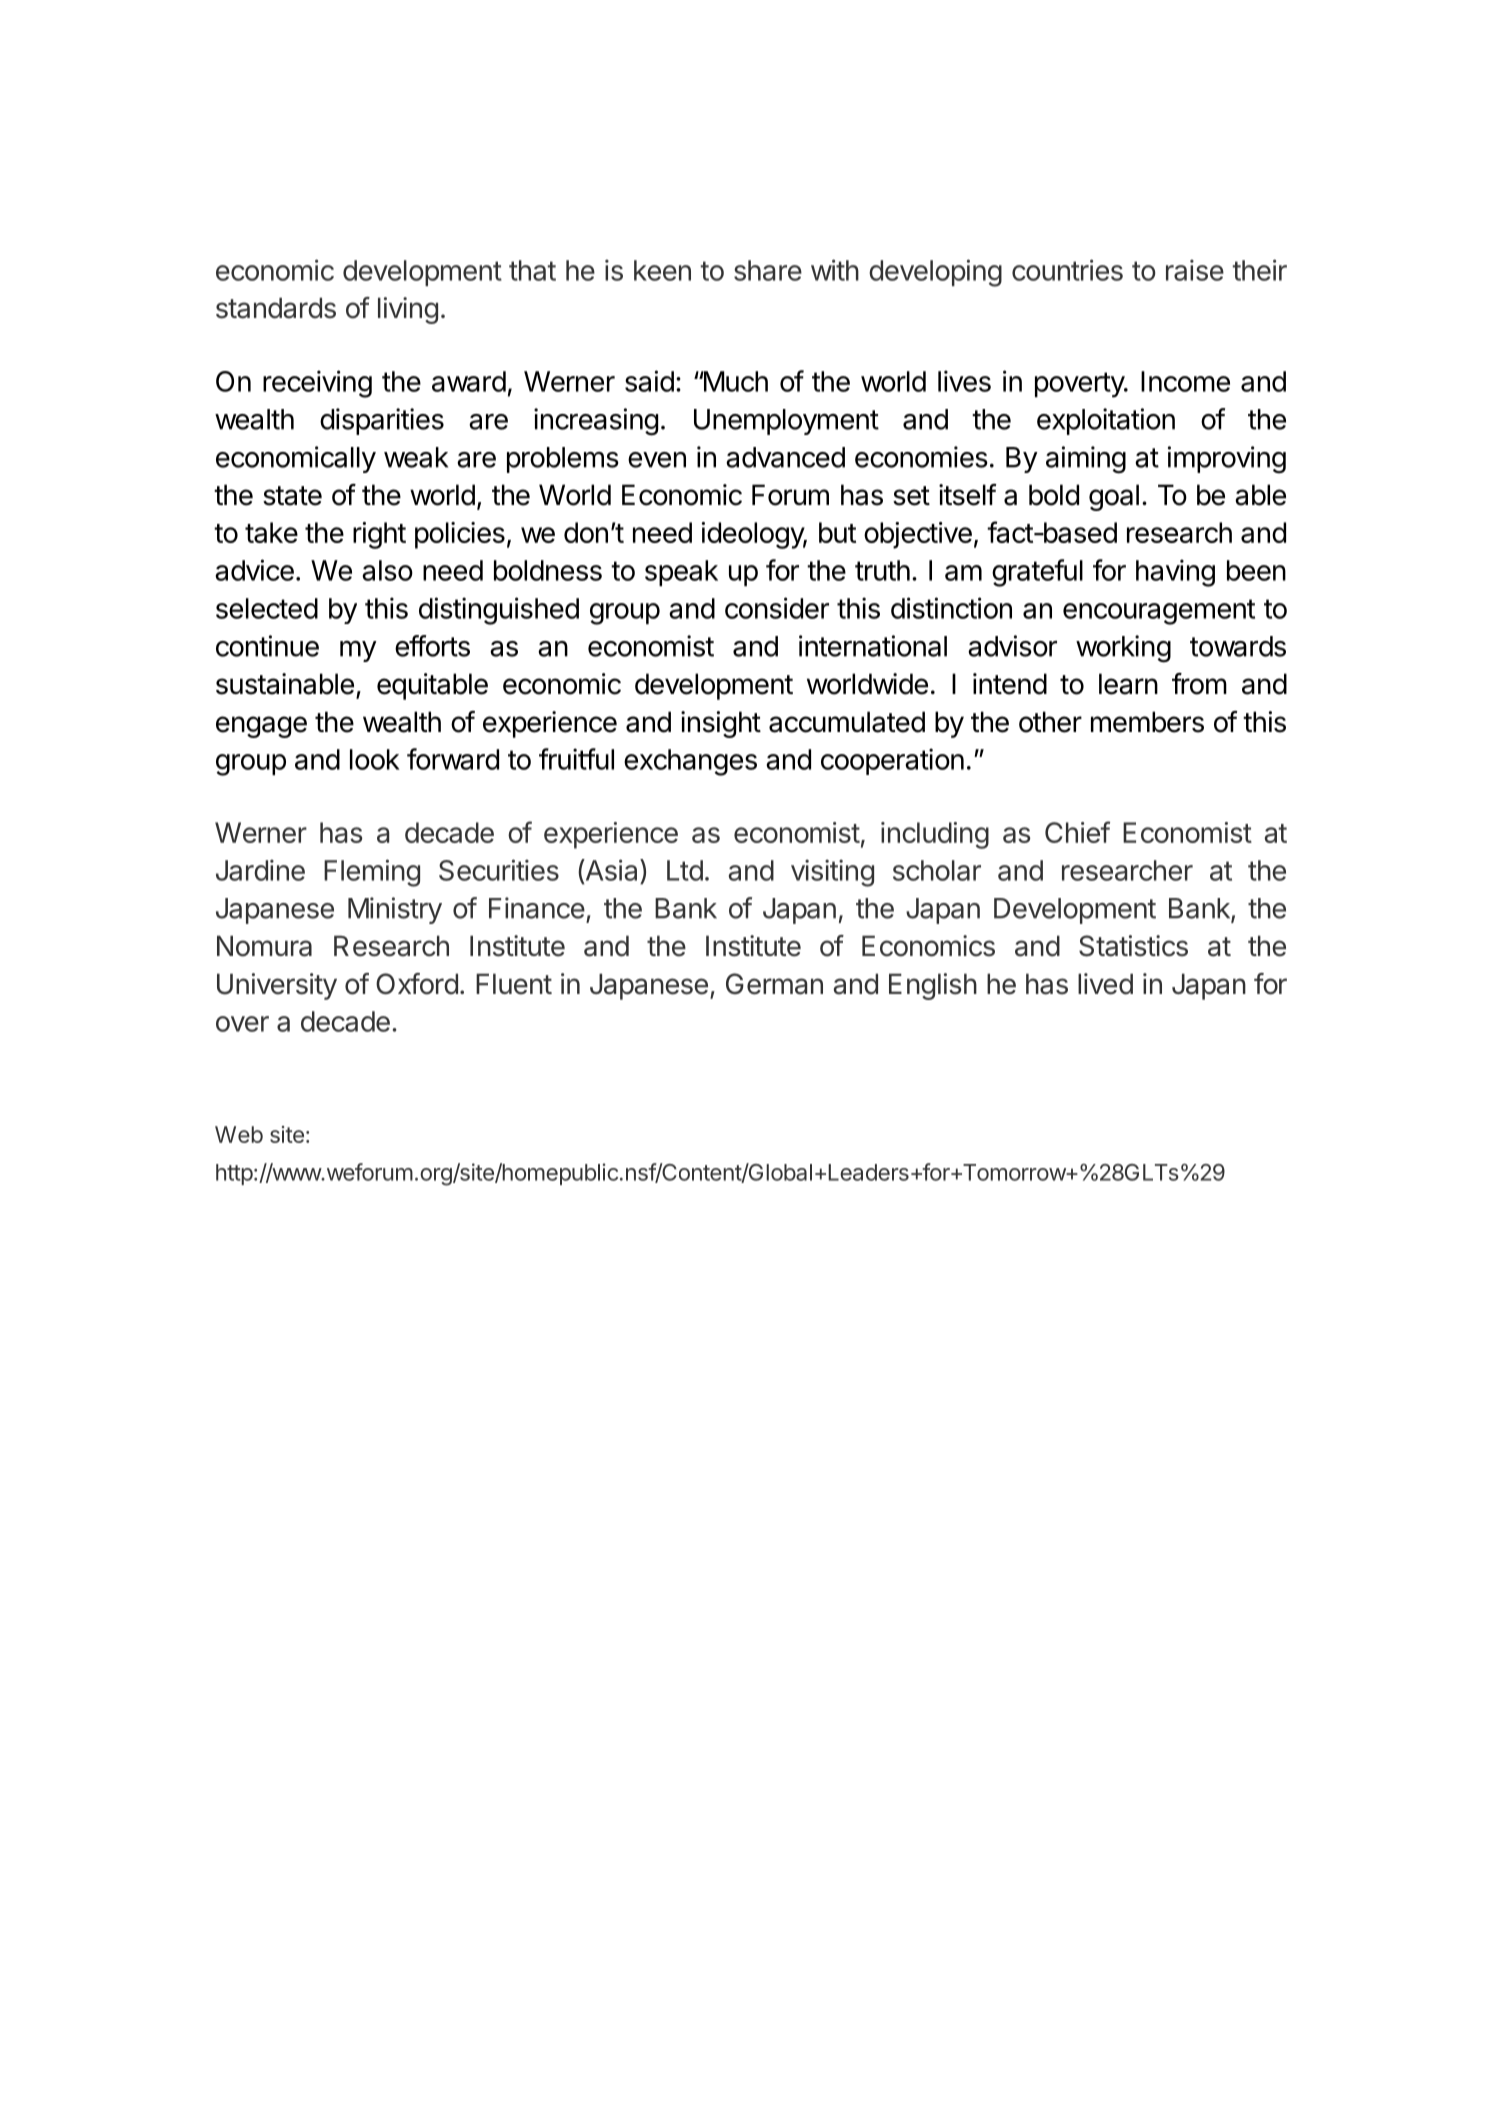 The height and width of the screenshot is (2123, 1500). Describe the element at coordinates (1195, 270) in the screenshot. I see `raise` at that location.
